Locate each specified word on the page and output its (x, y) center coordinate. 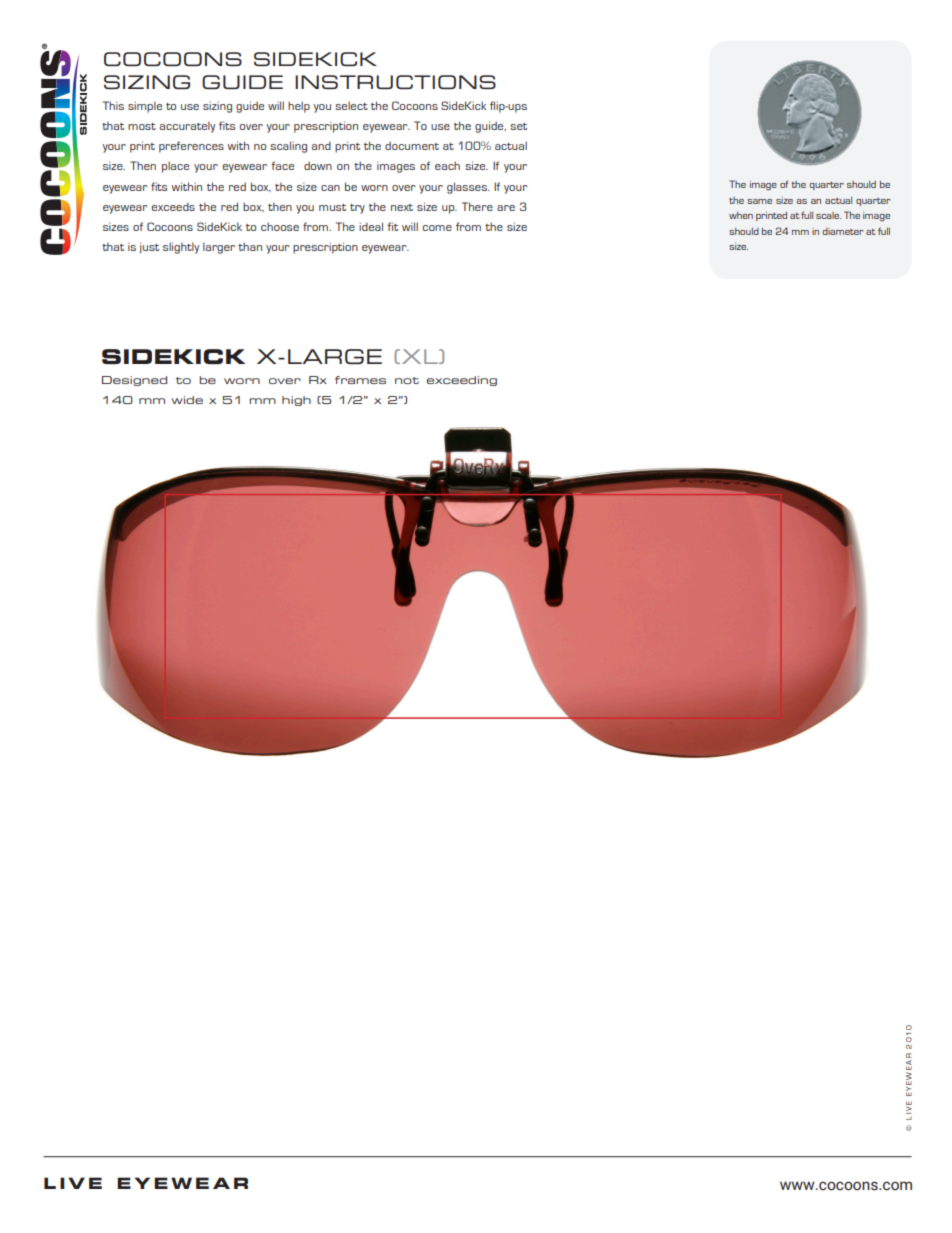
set (518, 126)
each (447, 165)
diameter (842, 231)
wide (187, 400)
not (407, 380)
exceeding (462, 381)
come (437, 228)
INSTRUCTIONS (395, 82)
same (759, 201)
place (175, 167)
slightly (181, 248)
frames (360, 380)
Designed (134, 381)
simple (145, 107)
